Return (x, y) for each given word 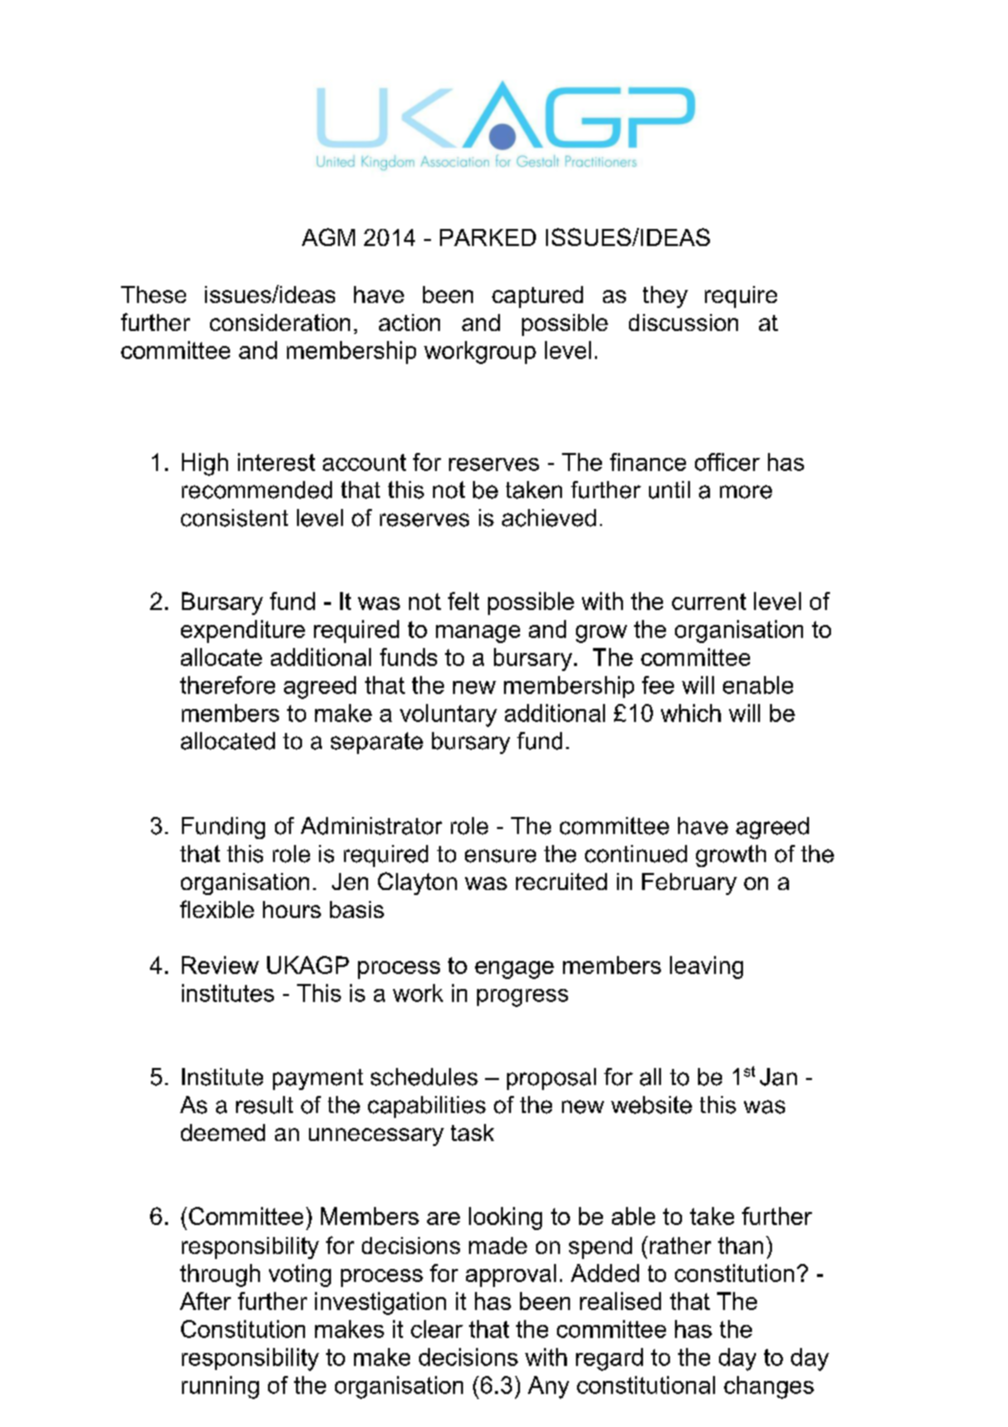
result (264, 1105)
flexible (217, 909)
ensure (500, 856)
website (651, 1105)
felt (463, 601)
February (689, 884)
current (709, 601)
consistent (234, 518)
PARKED (488, 237)
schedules (424, 1077)
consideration (280, 322)
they (665, 297)
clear (437, 1329)
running (220, 1387)
